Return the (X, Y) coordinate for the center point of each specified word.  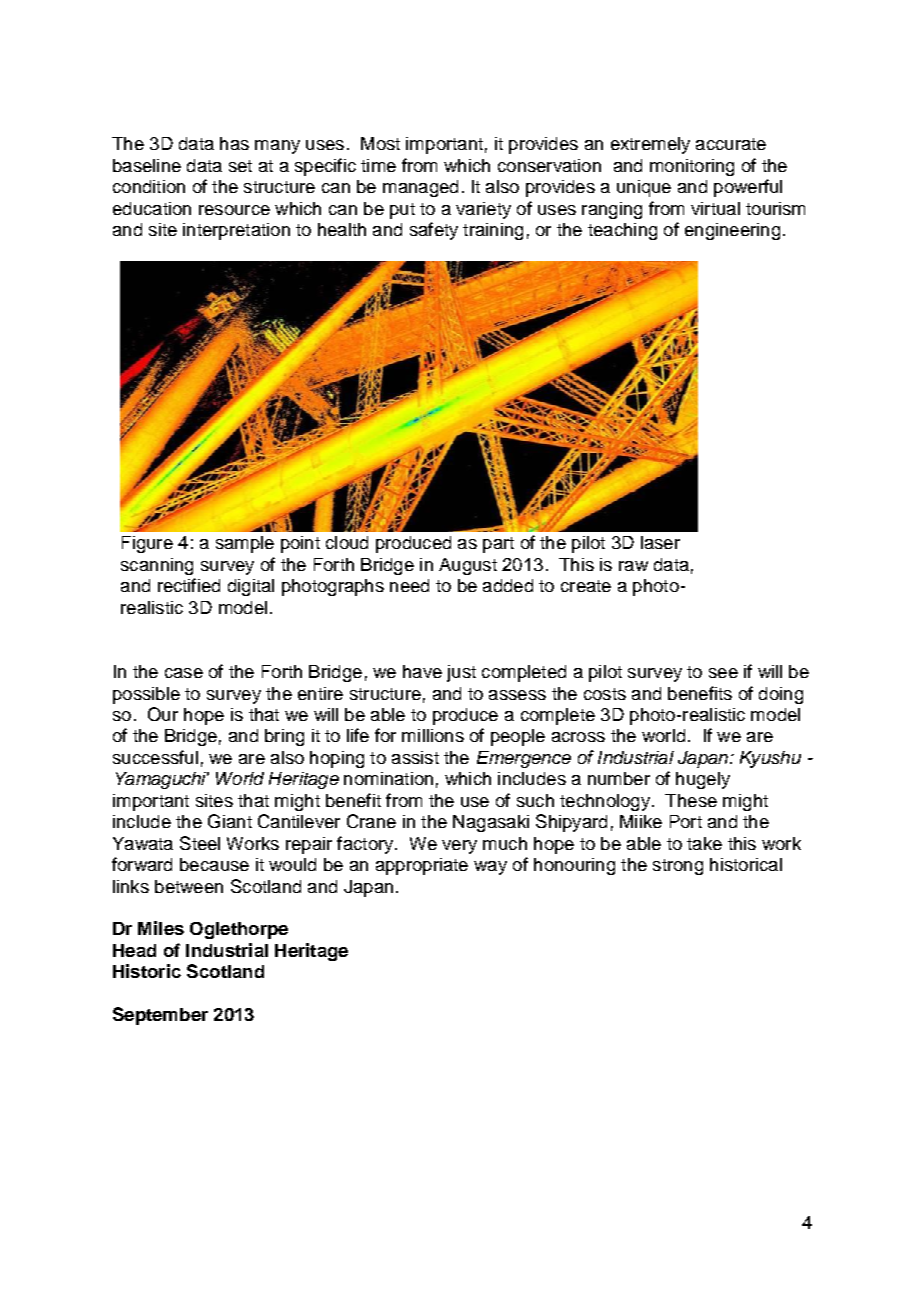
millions (433, 735)
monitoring (692, 167)
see (723, 673)
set (240, 166)
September (160, 1016)
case (184, 673)
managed (420, 188)
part (498, 545)
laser (660, 542)
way (490, 868)
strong (678, 867)
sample (245, 544)
